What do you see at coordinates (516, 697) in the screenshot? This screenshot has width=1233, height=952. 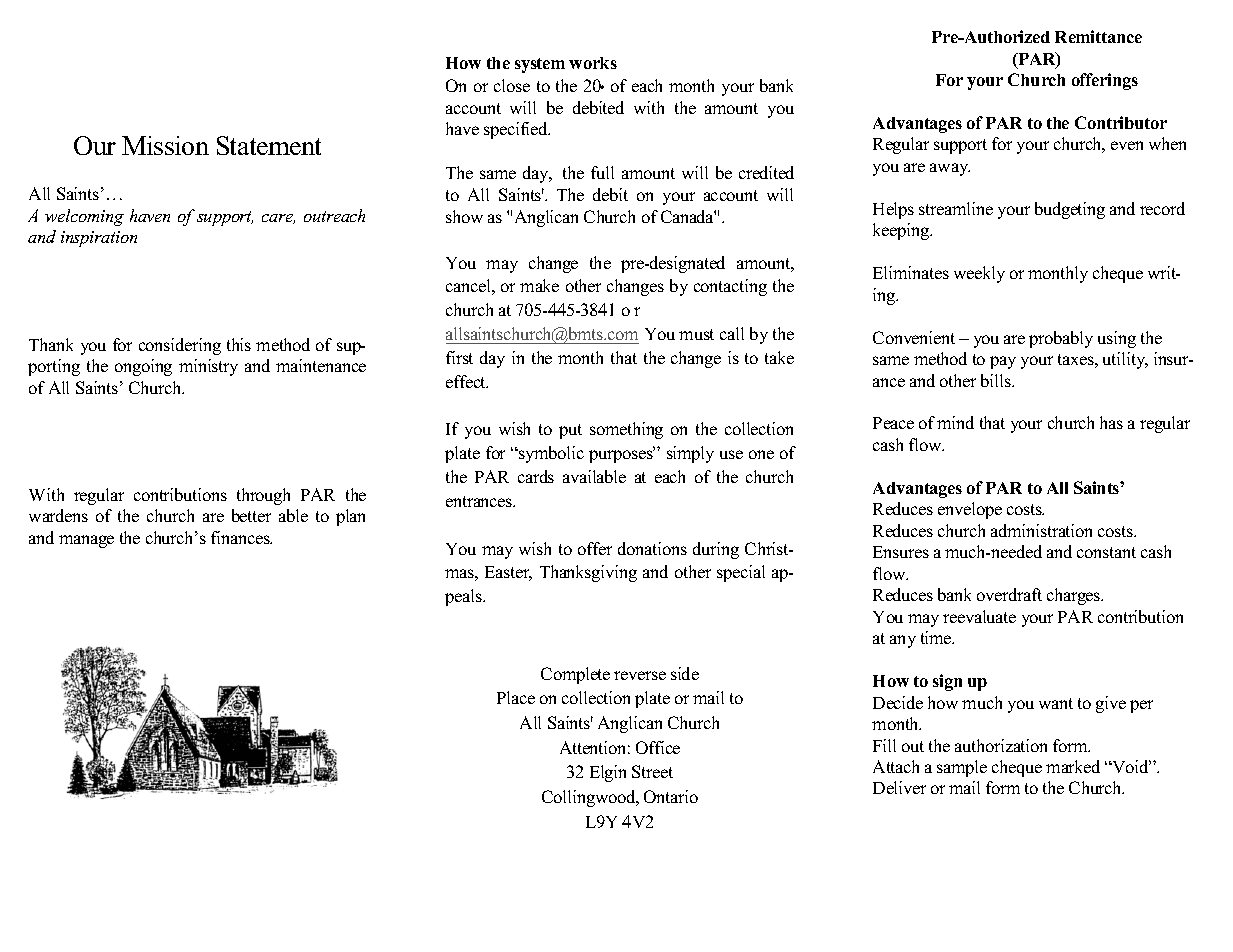 I see `Place` at bounding box center [516, 697].
